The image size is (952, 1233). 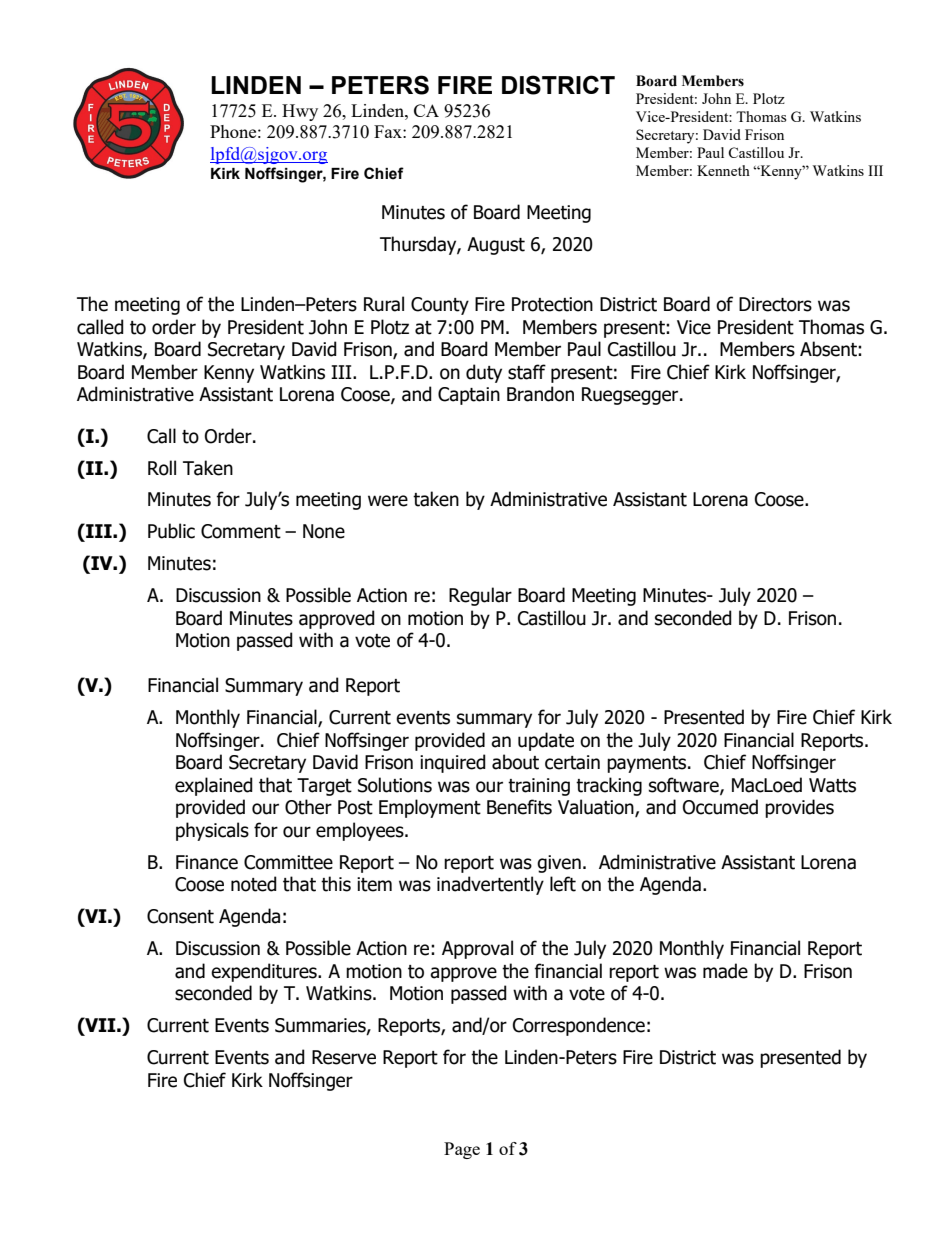 What do you see at coordinates (214, 786) in the image?
I see `explained` at bounding box center [214, 786].
